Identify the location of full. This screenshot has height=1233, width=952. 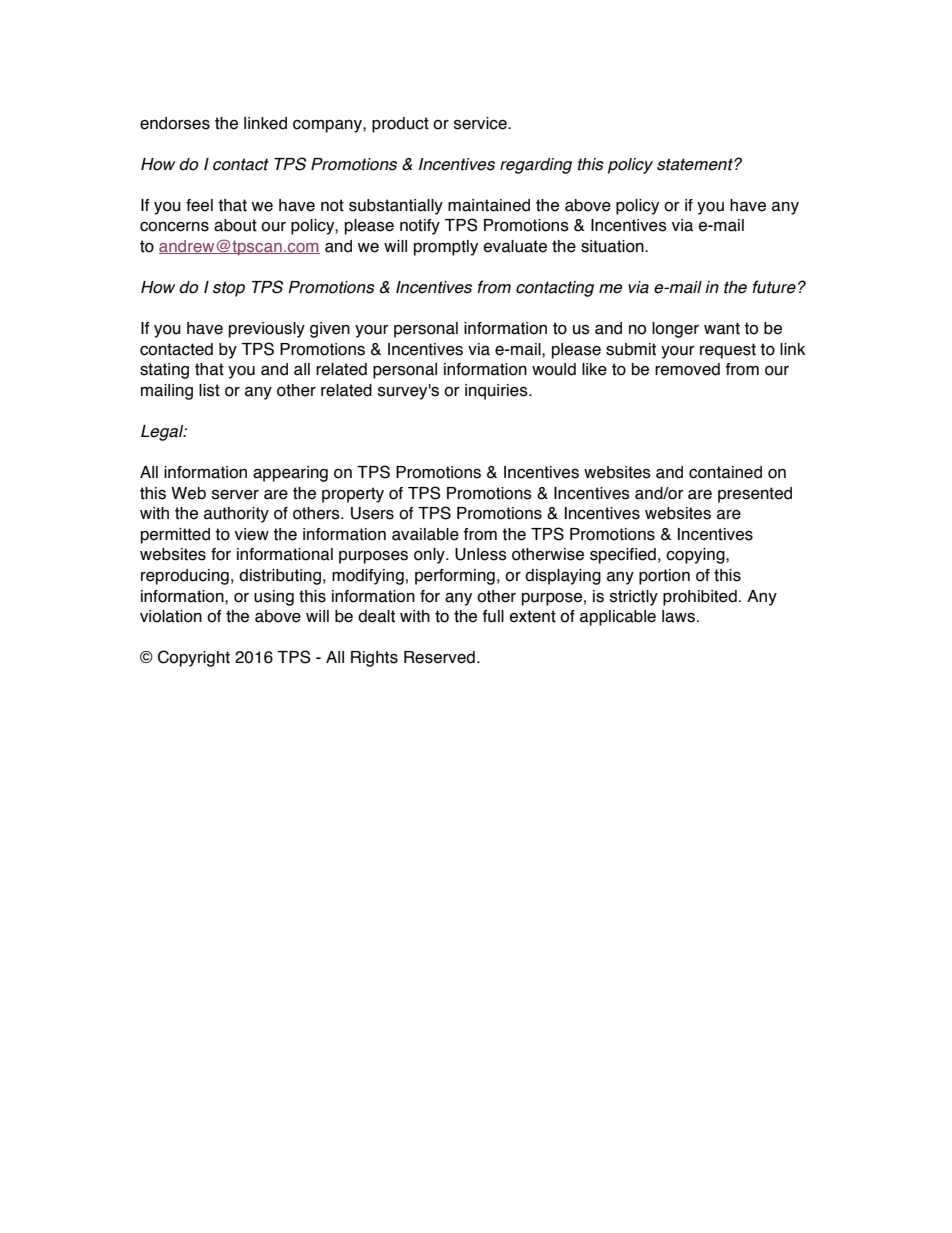
(493, 616).
